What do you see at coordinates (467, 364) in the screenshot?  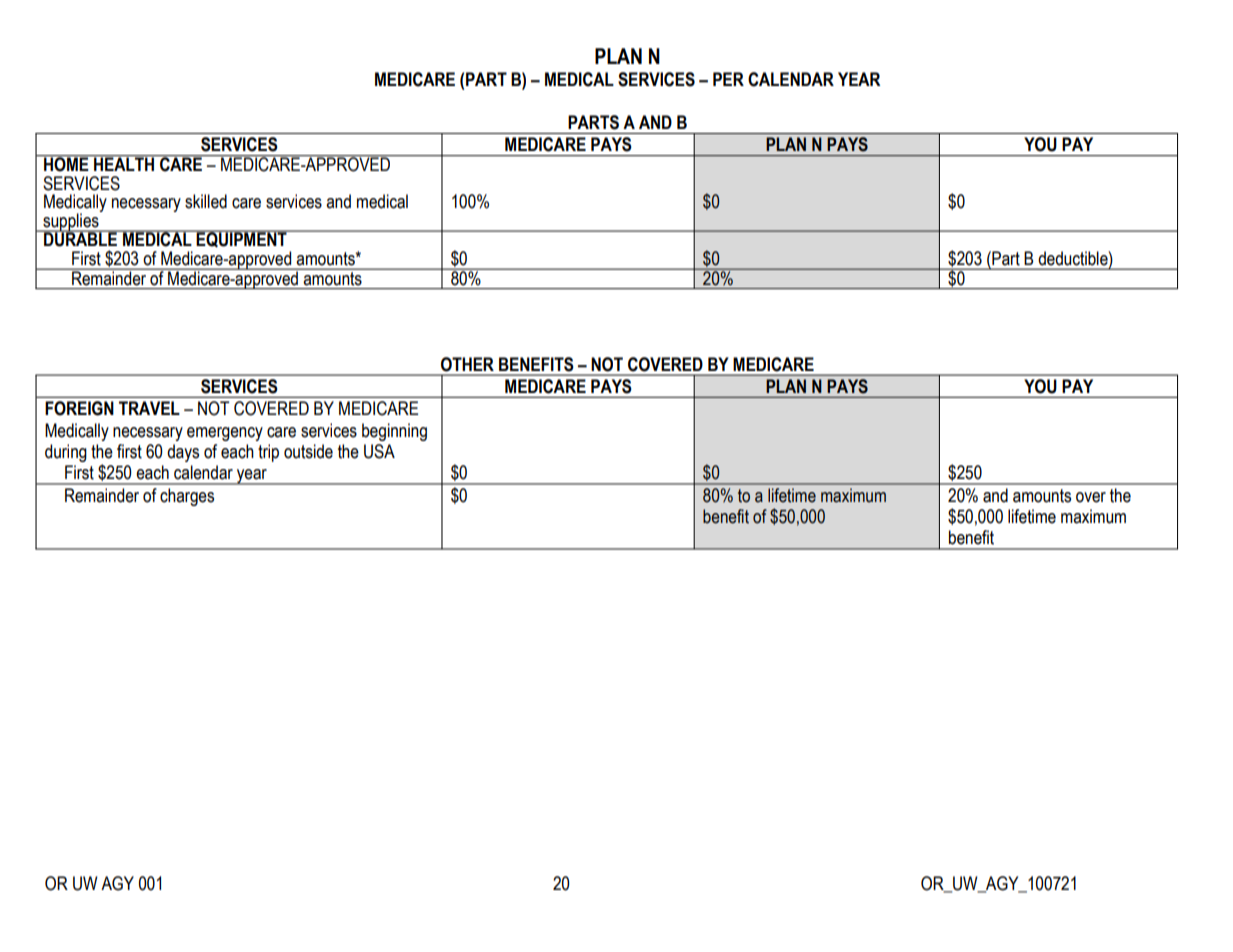 I see `OTHER` at bounding box center [467, 364].
